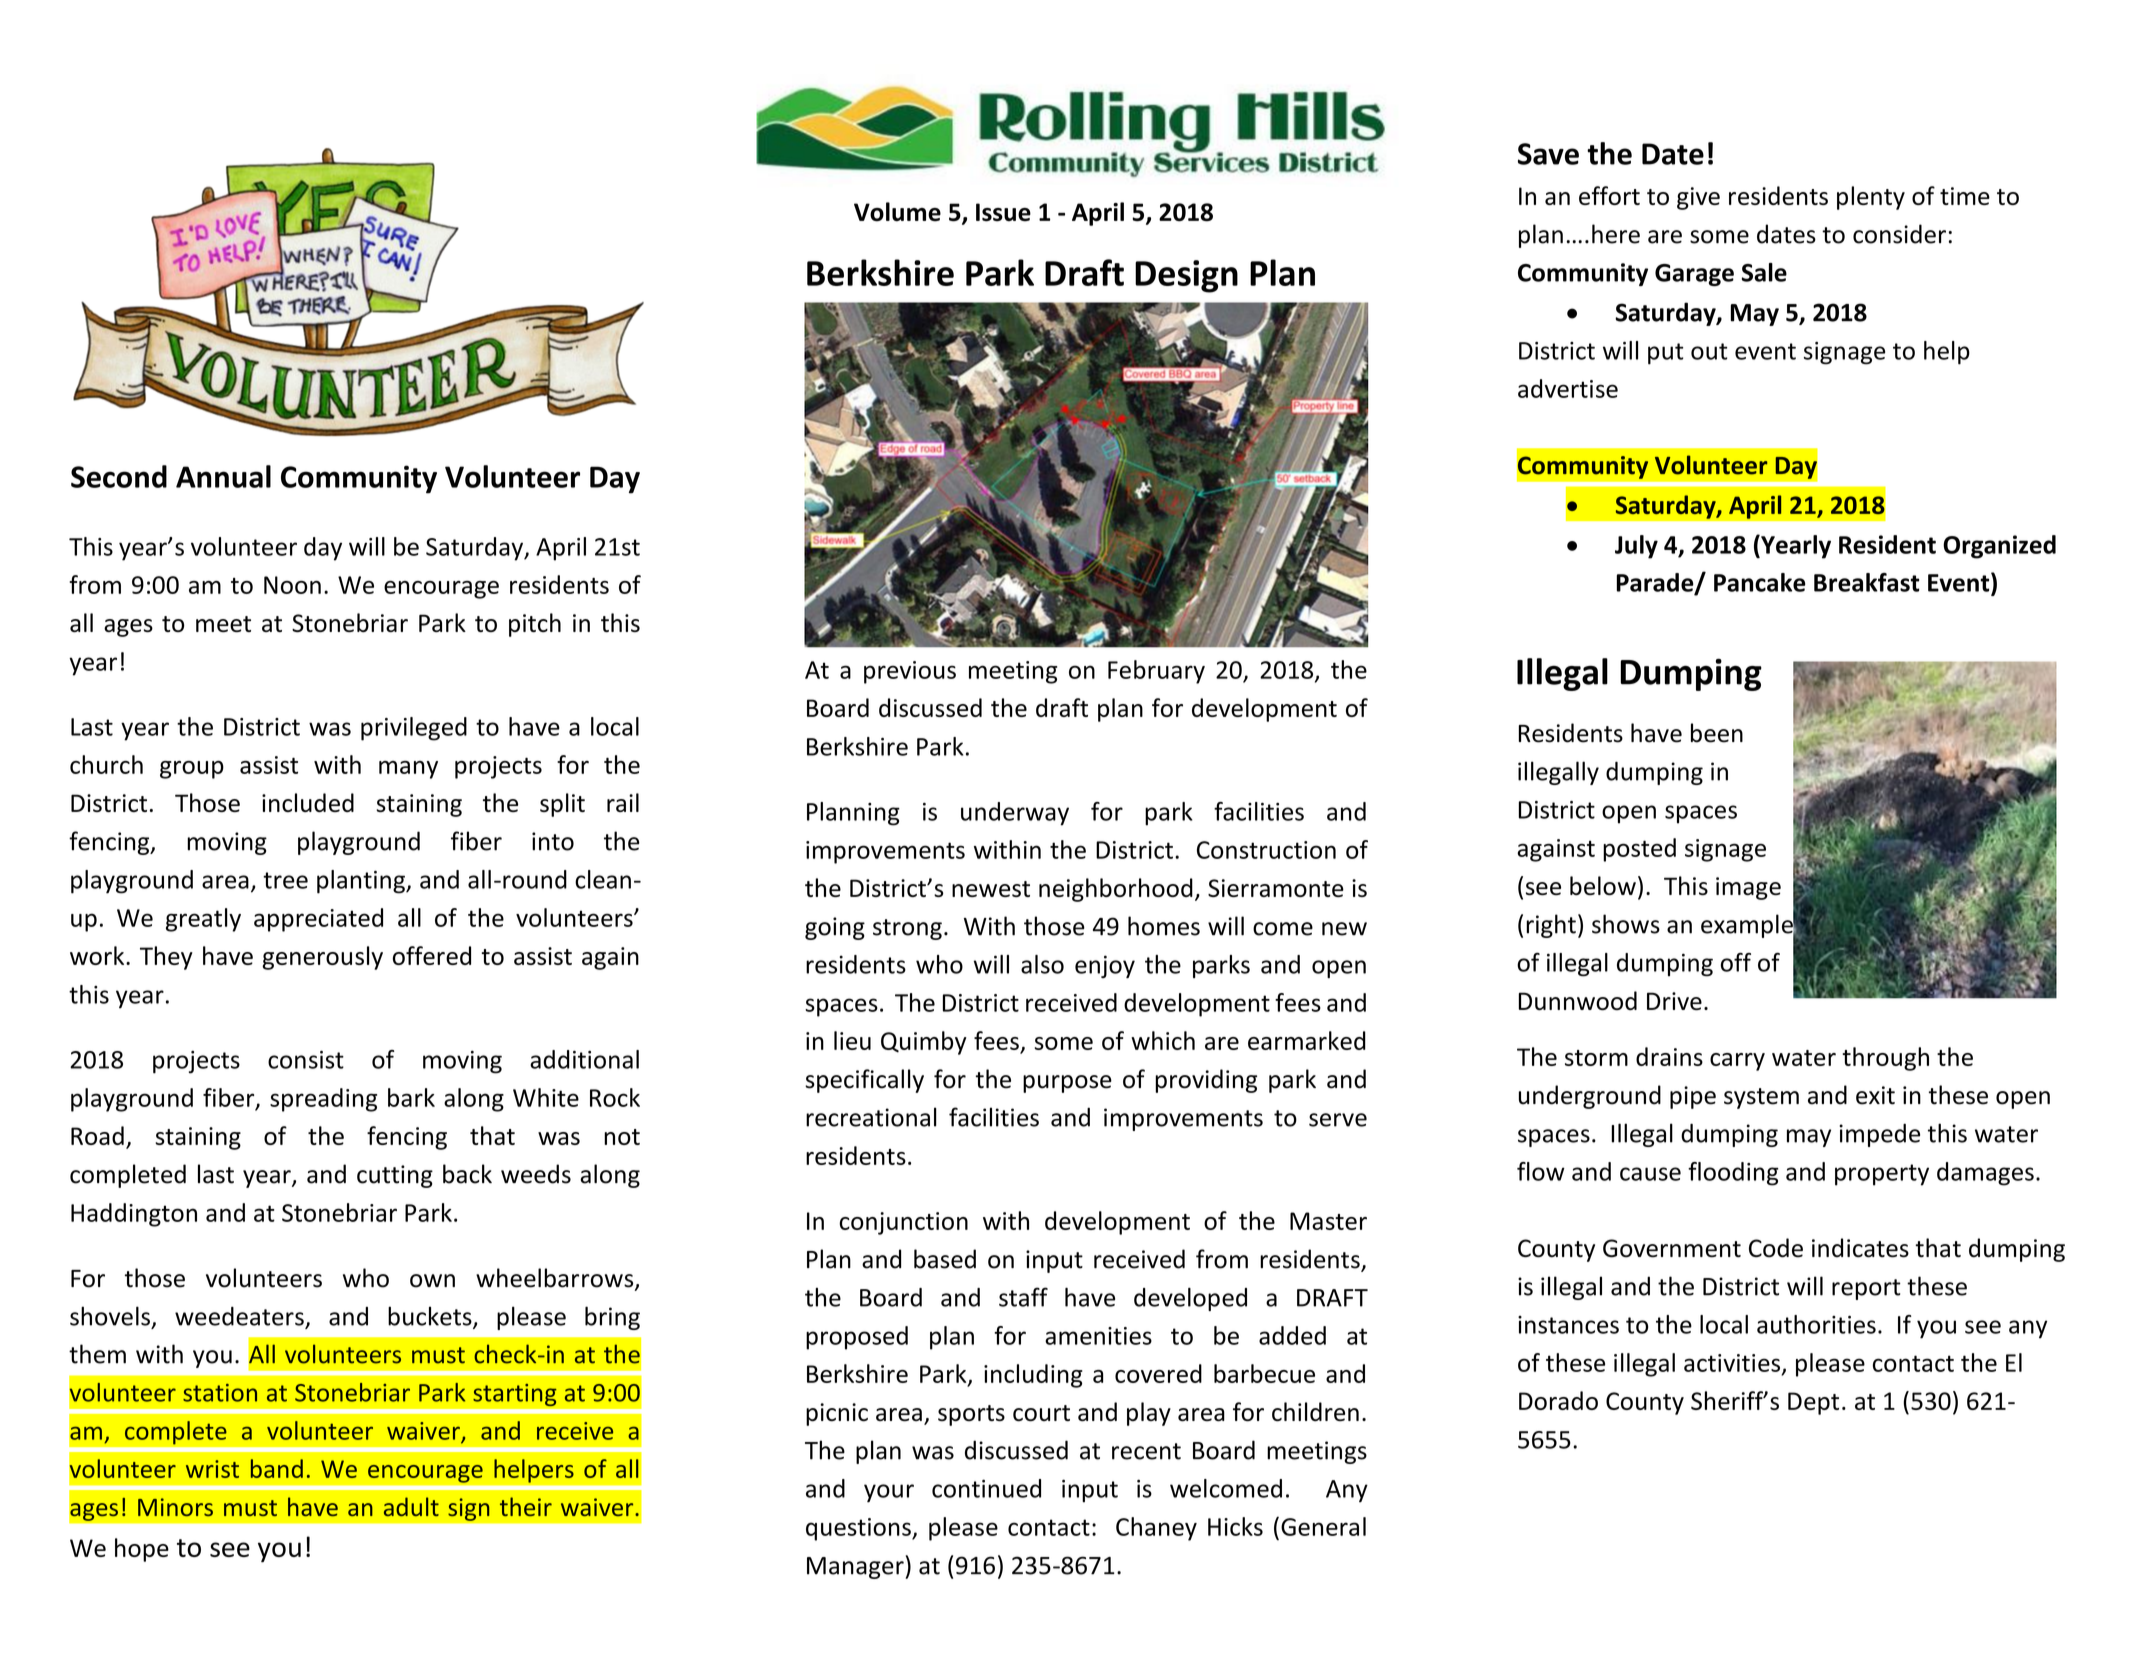  Describe the element at coordinates (1156, 1529) in the screenshot. I see `Chaney` at that location.
